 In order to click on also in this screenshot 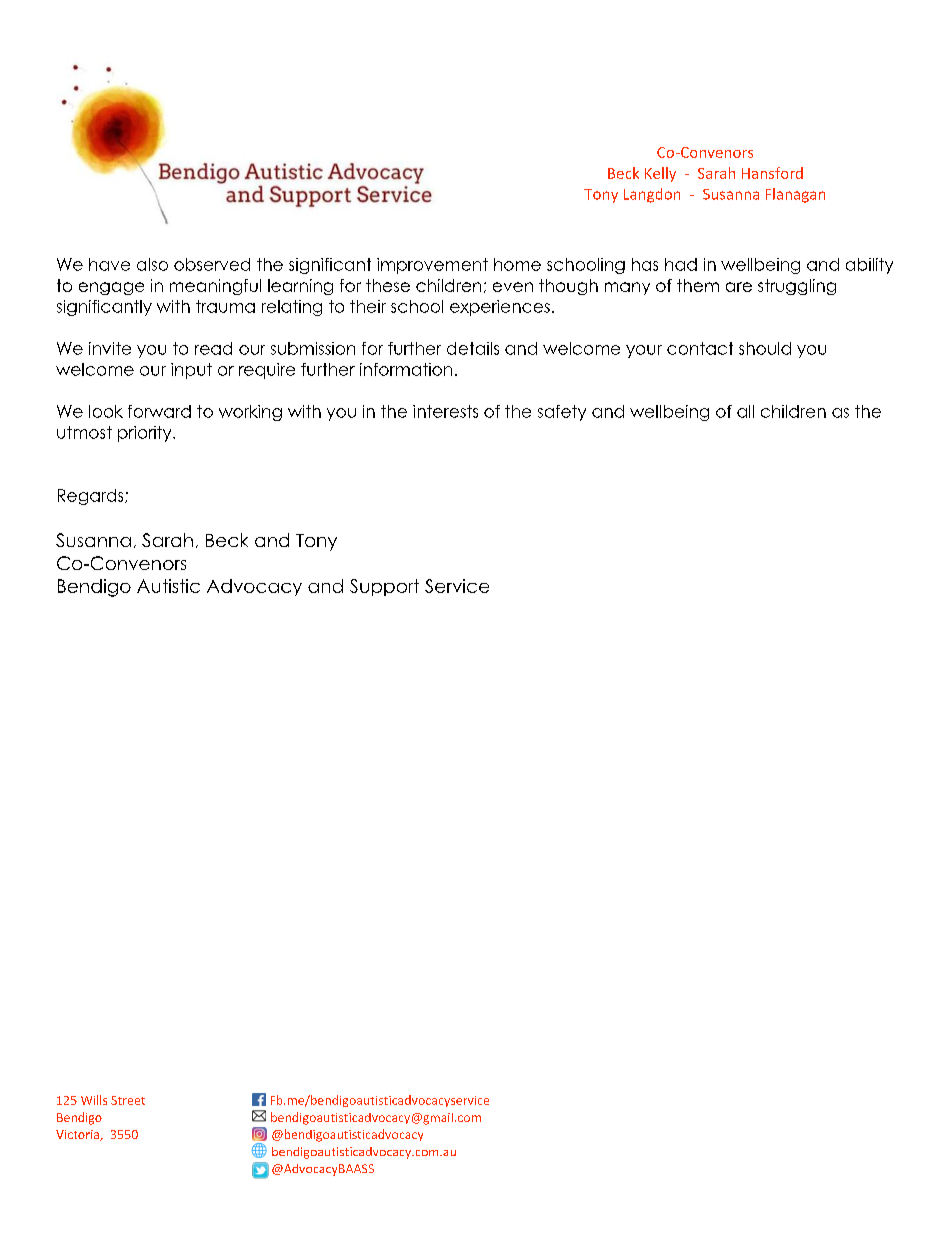, I will do `click(152, 264)`.
